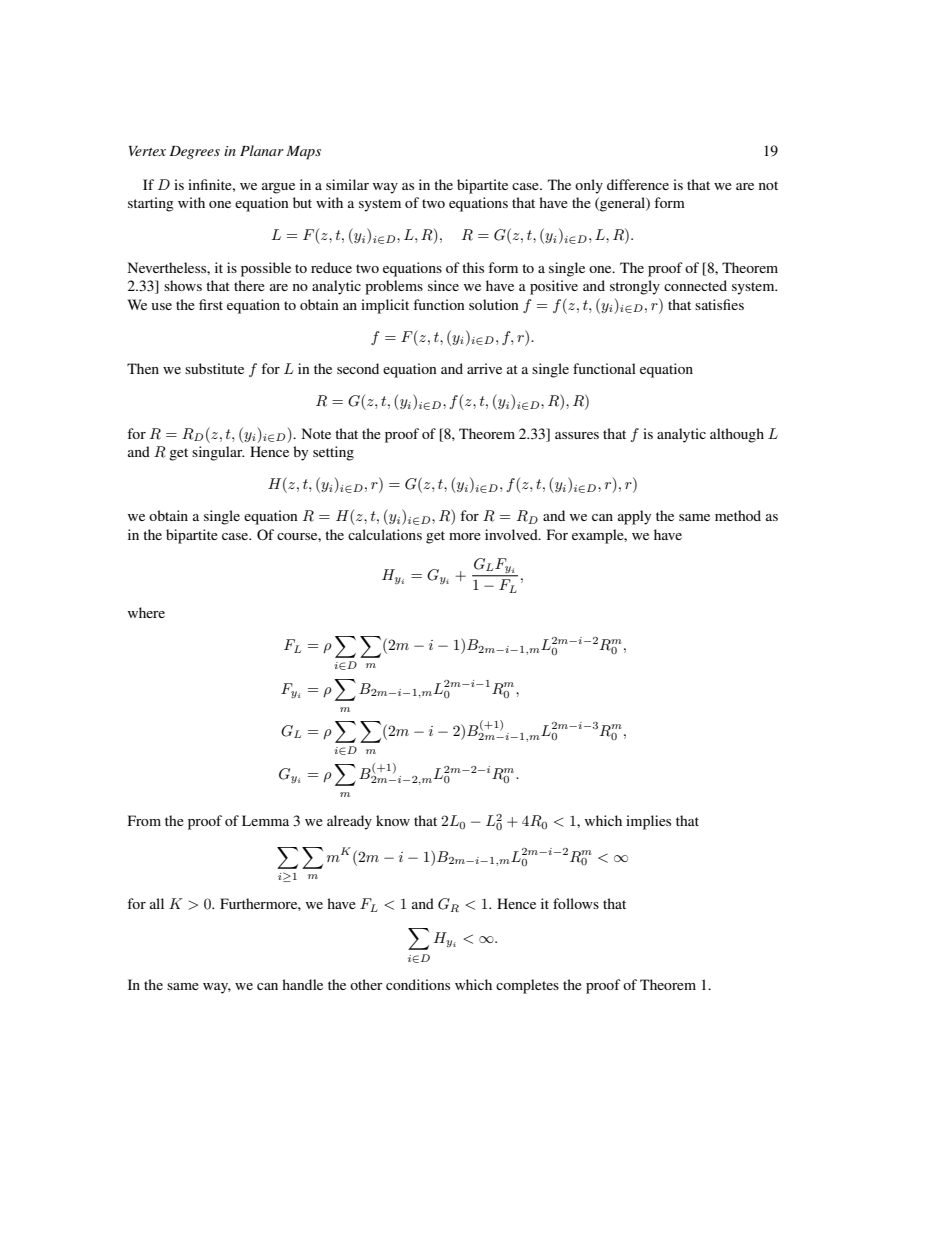 This image has width=952, height=1233. What do you see at coordinates (347, 184) in the image?
I see `similar` at bounding box center [347, 184].
